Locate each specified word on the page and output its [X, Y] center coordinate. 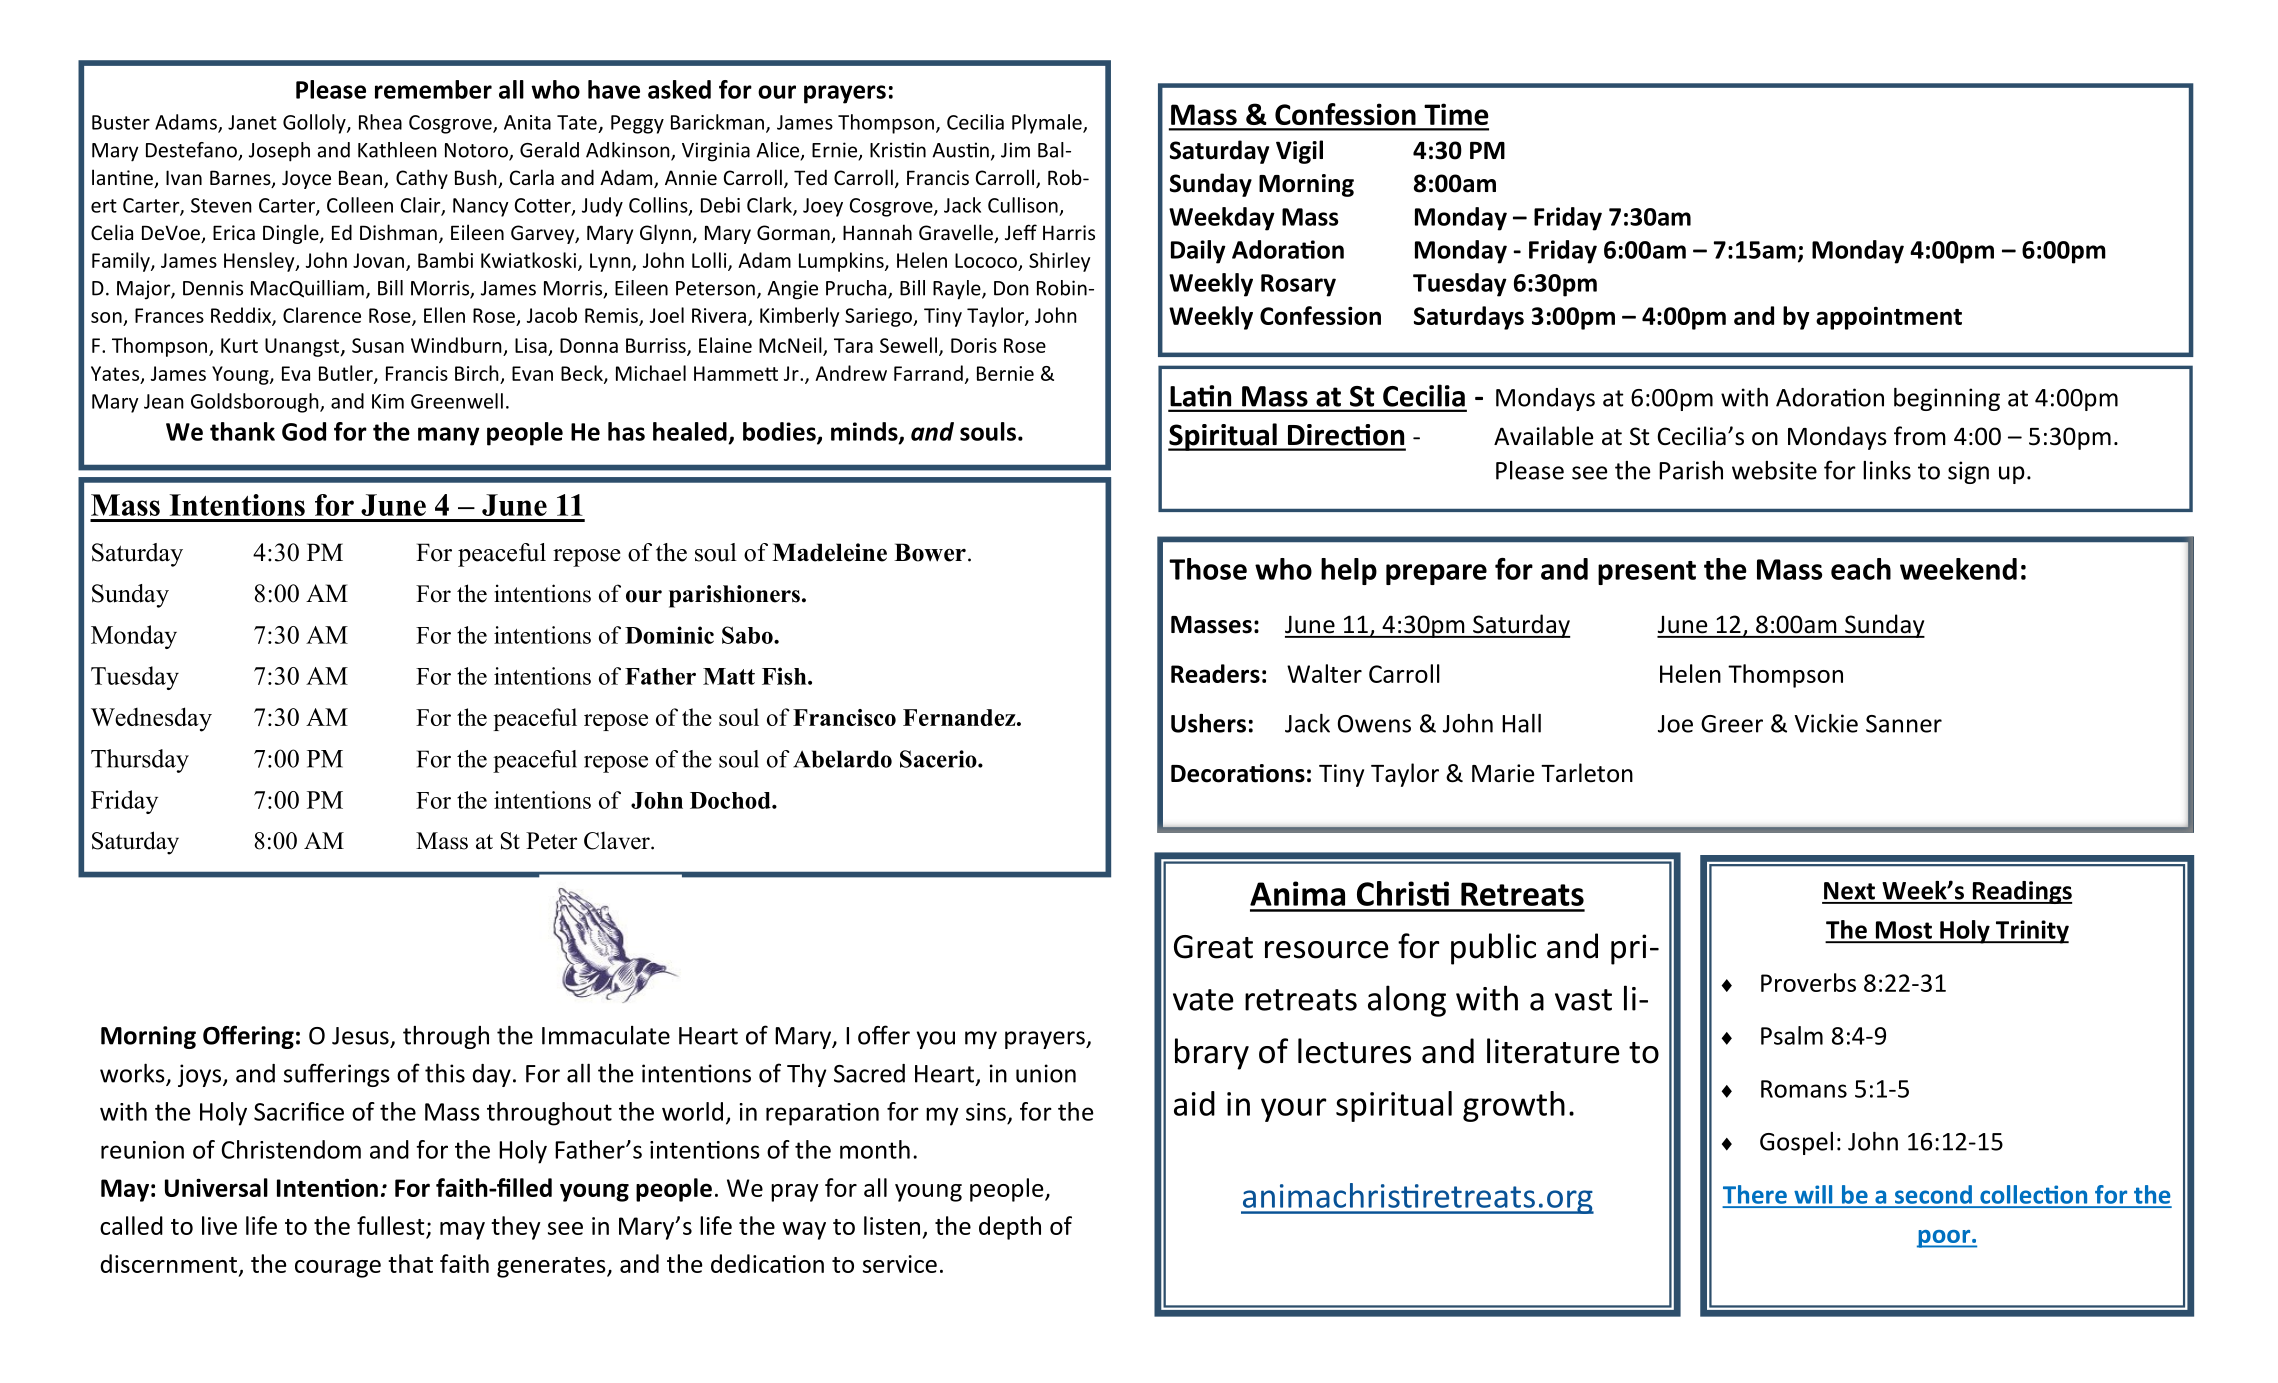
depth [1010, 1228]
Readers [1215, 673]
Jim [1015, 150]
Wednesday [151, 719]
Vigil [1299, 152]
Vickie [1826, 723]
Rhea [380, 122]
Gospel [1796, 1143]
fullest [391, 1225]
